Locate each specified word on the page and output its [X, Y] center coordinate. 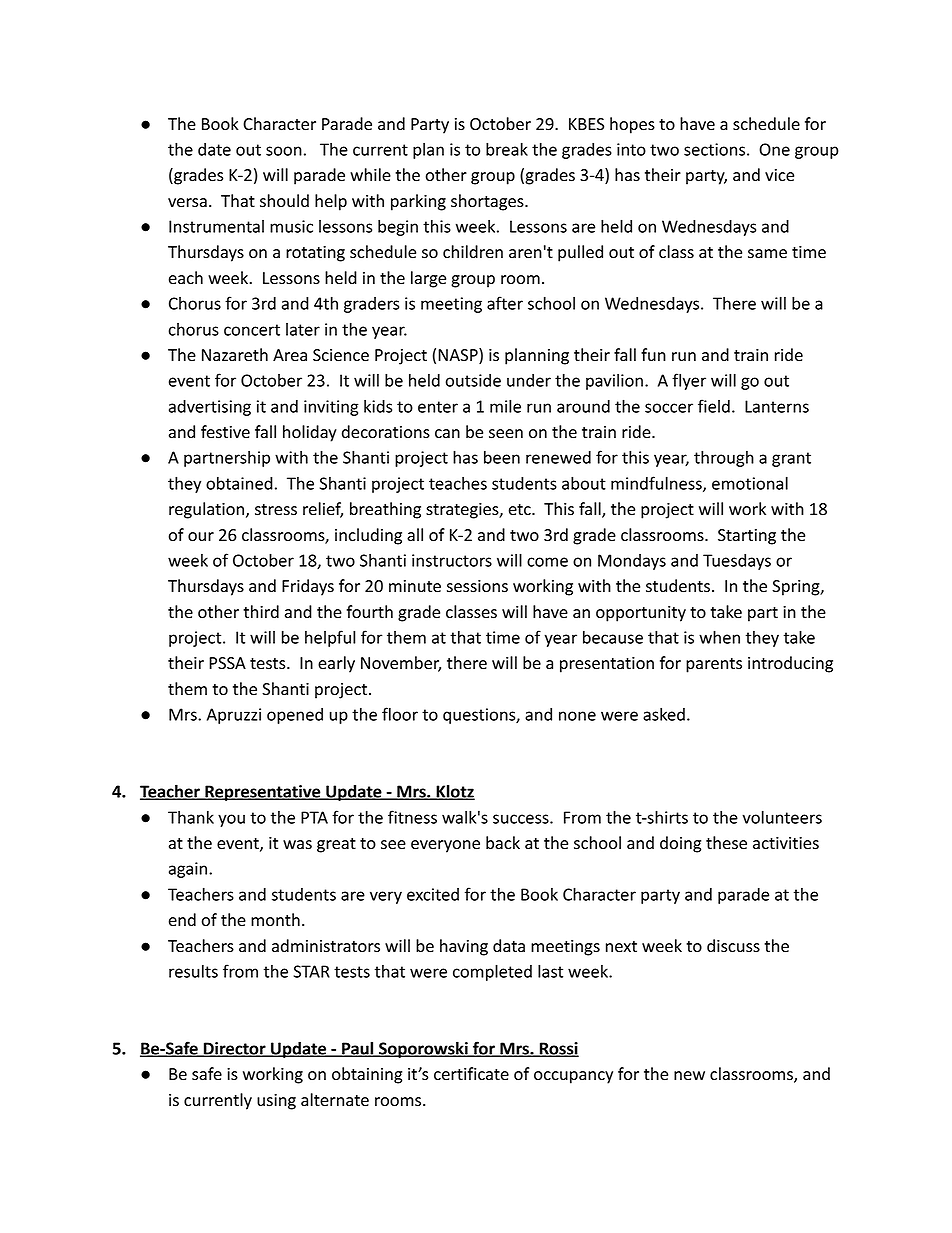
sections [714, 149]
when [719, 637]
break [507, 149]
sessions [477, 586]
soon [284, 151]
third [261, 611]
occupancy [573, 1077]
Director [235, 1049]
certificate [471, 1074]
